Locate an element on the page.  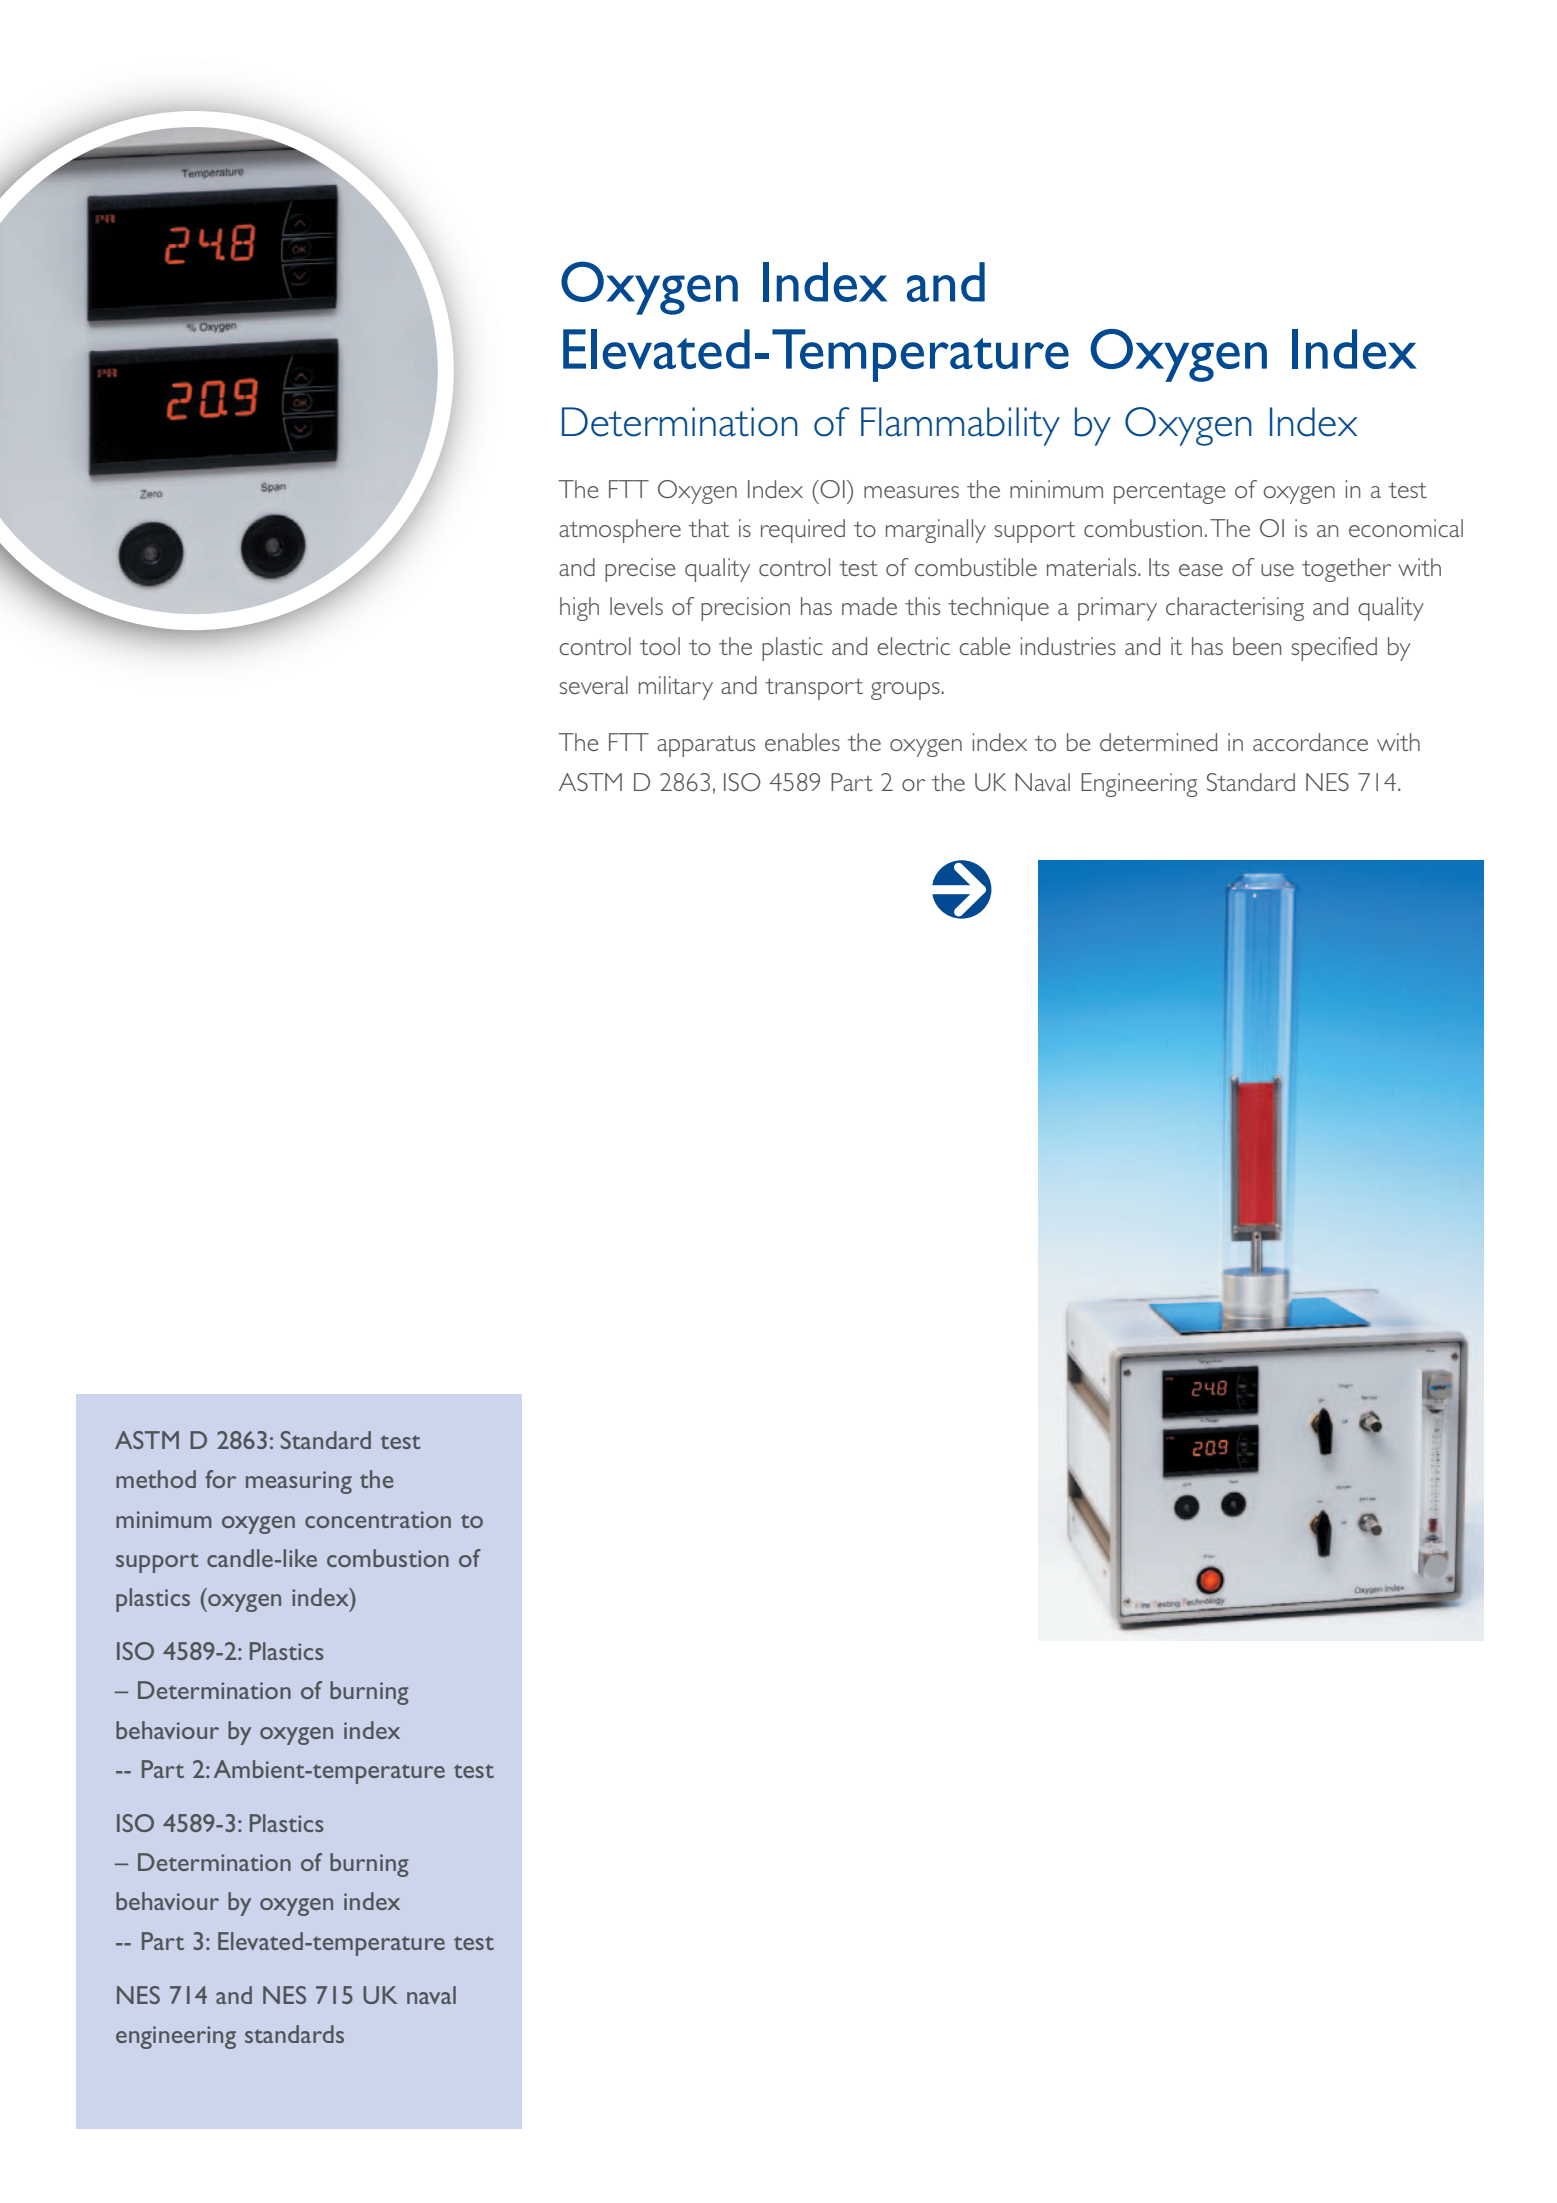
enables is located at coordinates (802, 742).
